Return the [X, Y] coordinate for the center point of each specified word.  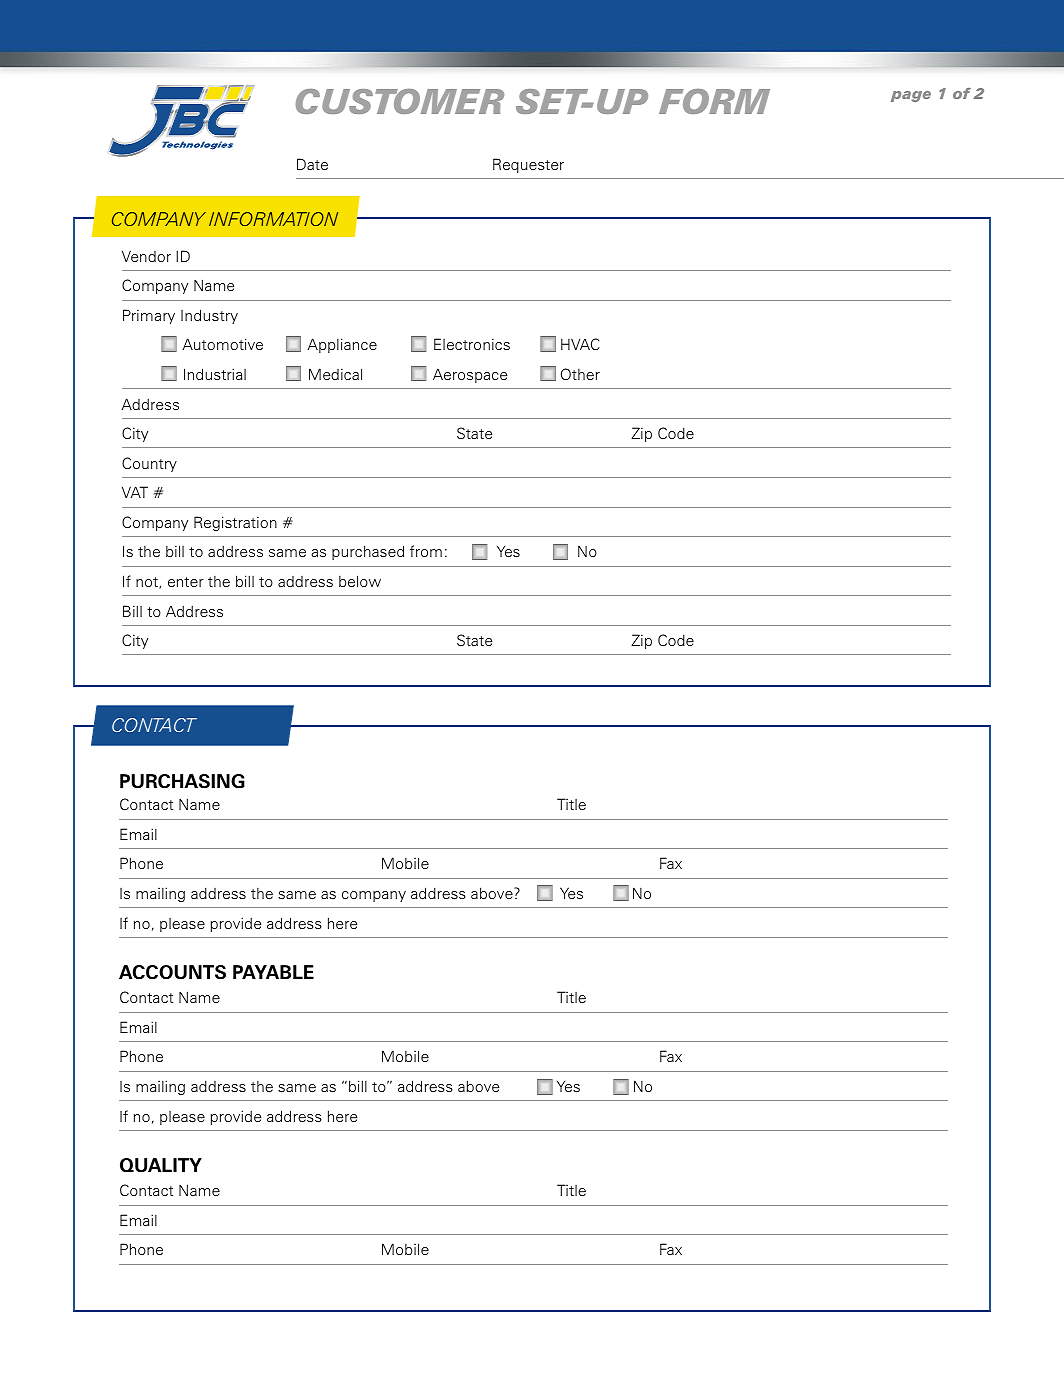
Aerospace [470, 375]
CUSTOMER [400, 101]
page [911, 96]
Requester [528, 165]
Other [580, 374]
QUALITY [161, 1165]
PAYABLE [273, 972]
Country [149, 464]
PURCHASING [182, 781]
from [426, 551]
